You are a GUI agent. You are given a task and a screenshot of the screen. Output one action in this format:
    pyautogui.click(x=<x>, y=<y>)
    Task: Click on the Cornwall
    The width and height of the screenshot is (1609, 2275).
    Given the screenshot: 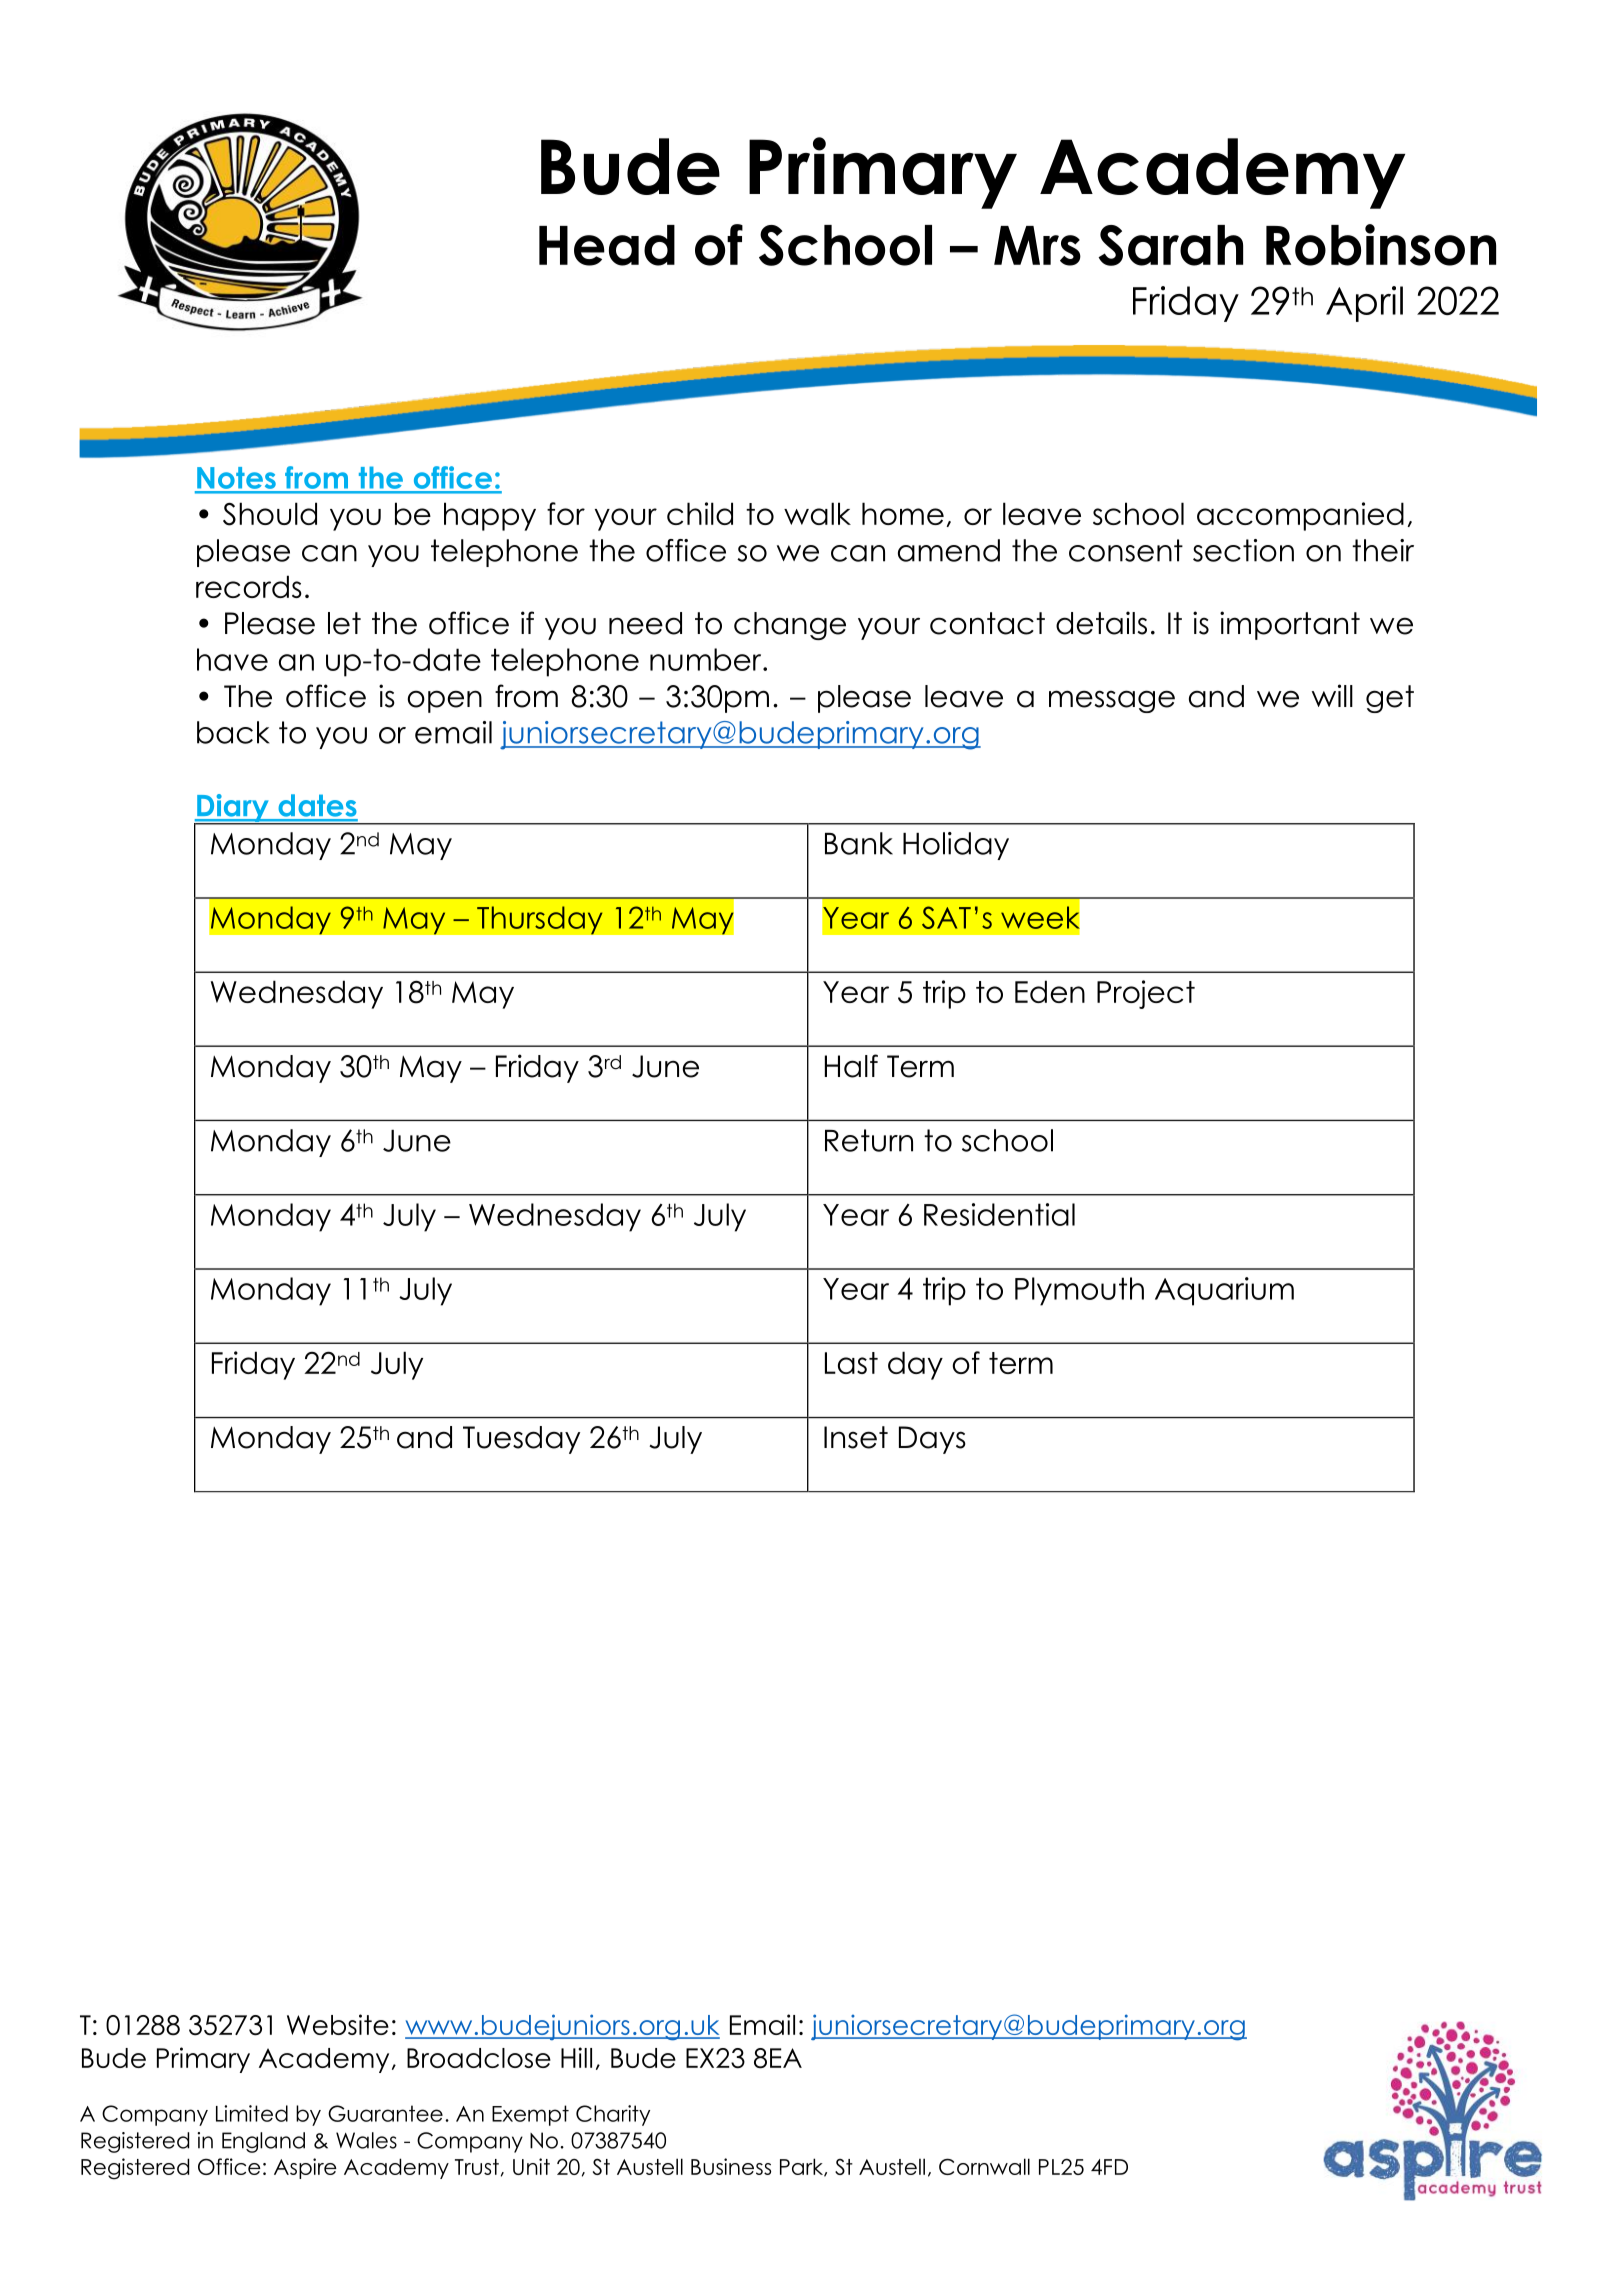 What is the action you would take?
    pyautogui.click(x=984, y=2166)
